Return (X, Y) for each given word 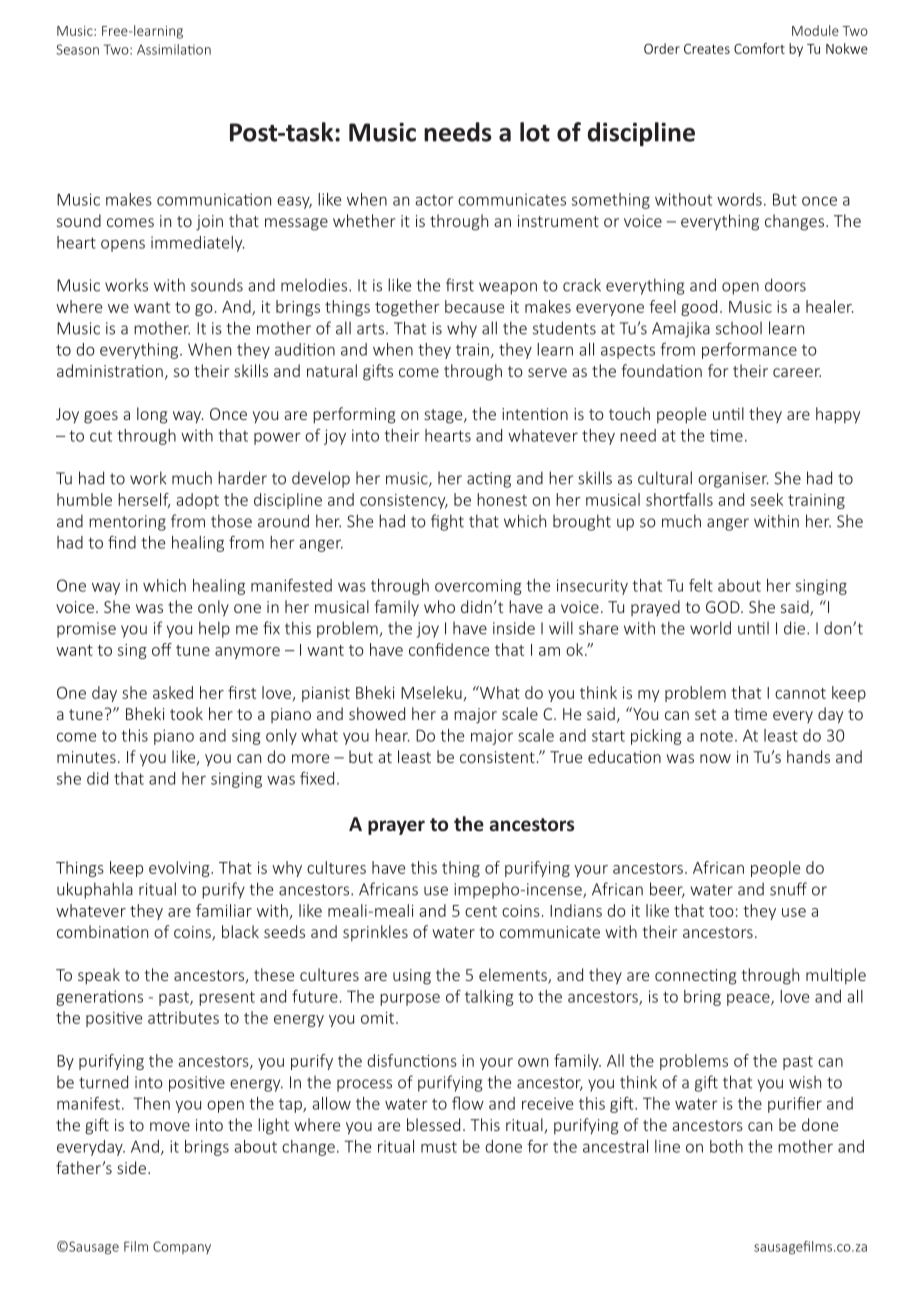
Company (182, 1247)
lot (535, 132)
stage (444, 416)
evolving (180, 869)
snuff (788, 889)
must (439, 1147)
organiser (733, 480)
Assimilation (174, 49)
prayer (396, 827)
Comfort (759, 48)
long (152, 415)
